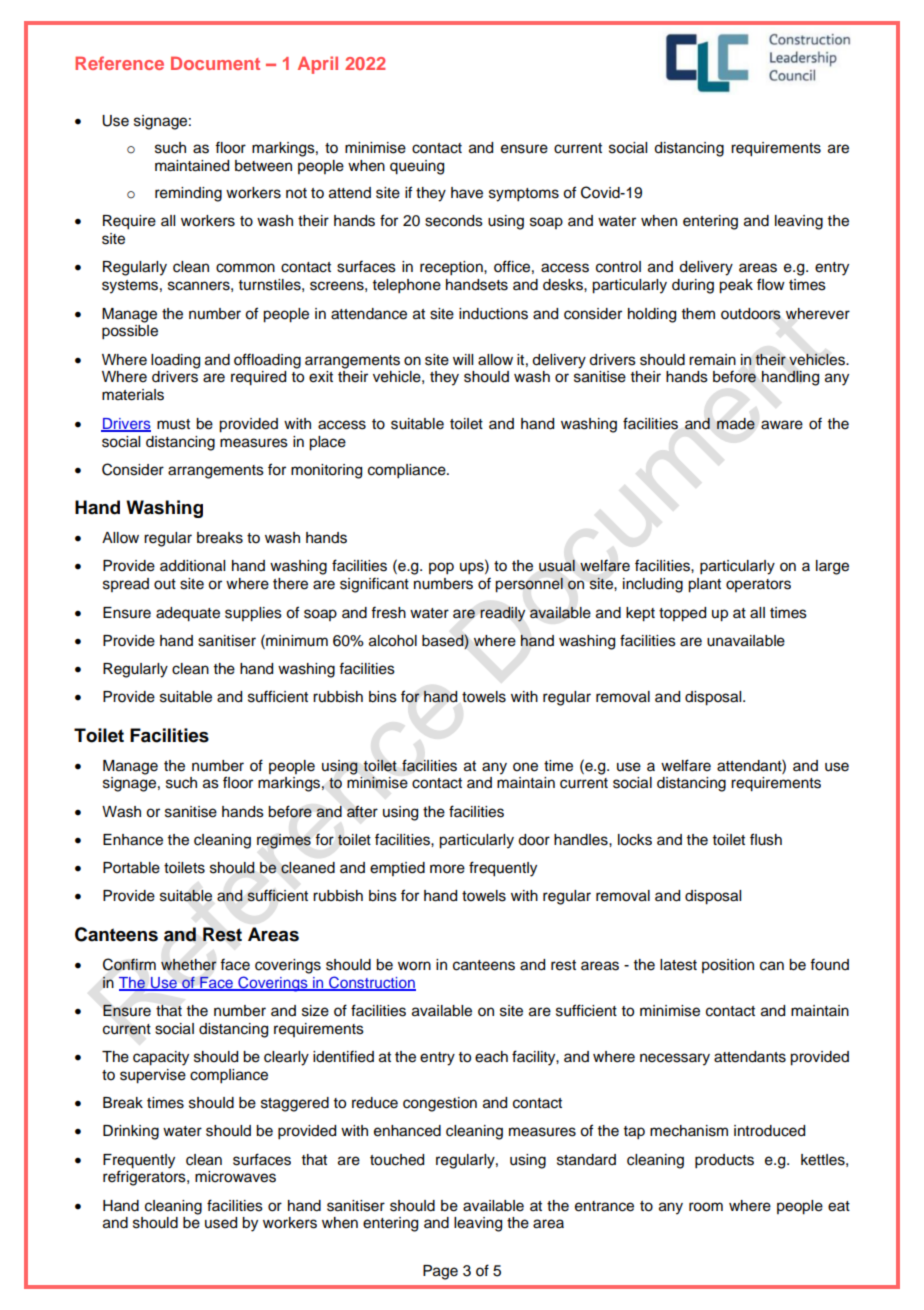  I want to click on readily, so click(502, 614).
